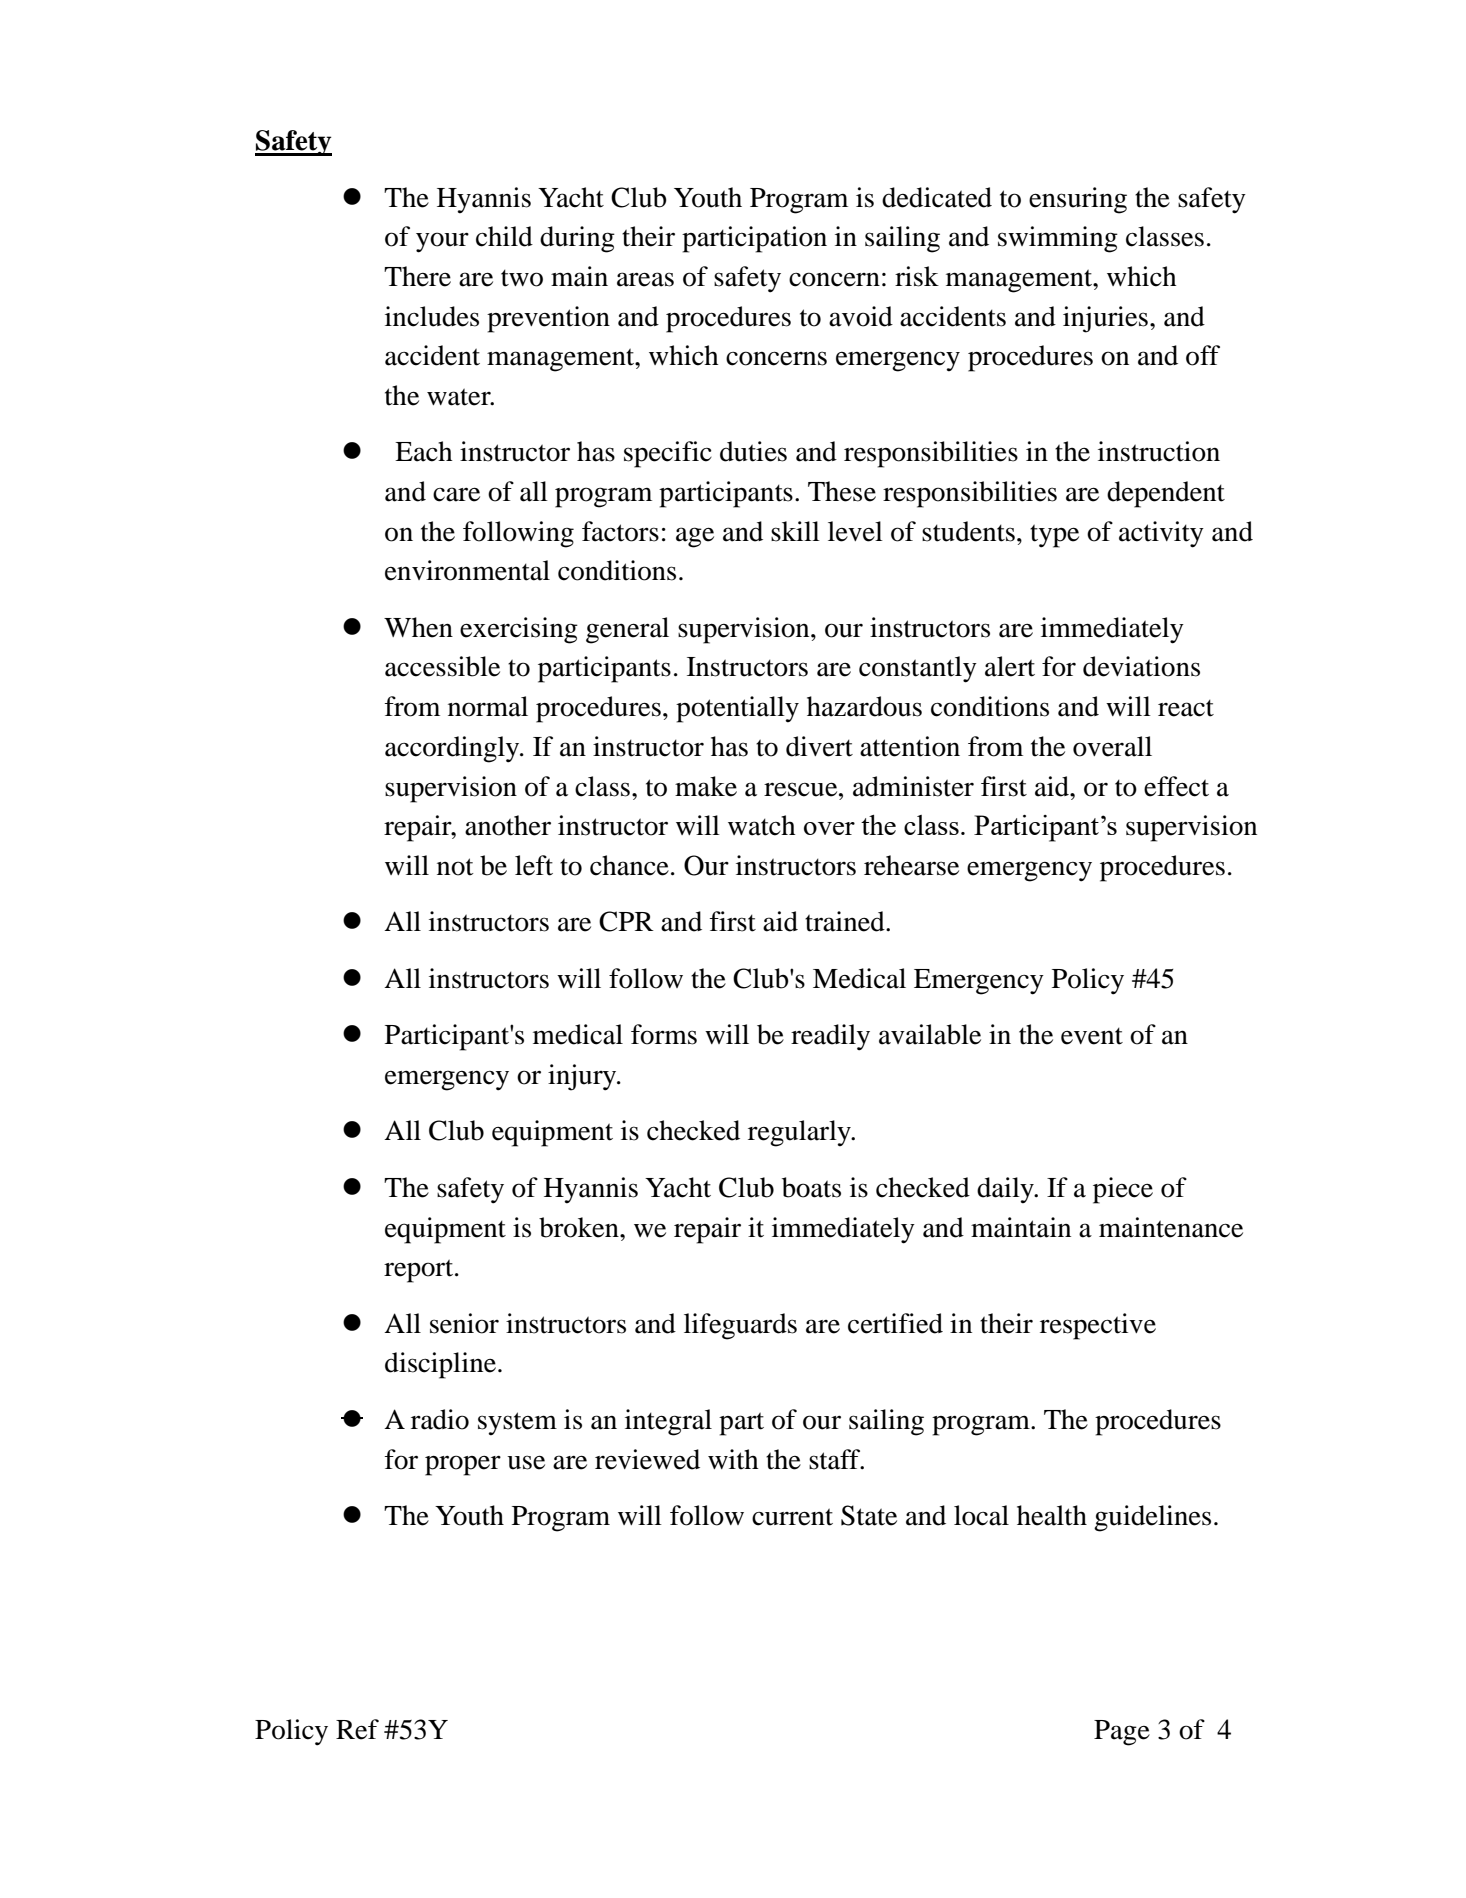  What do you see at coordinates (792, 1517) in the document?
I see `current` at bounding box center [792, 1517].
